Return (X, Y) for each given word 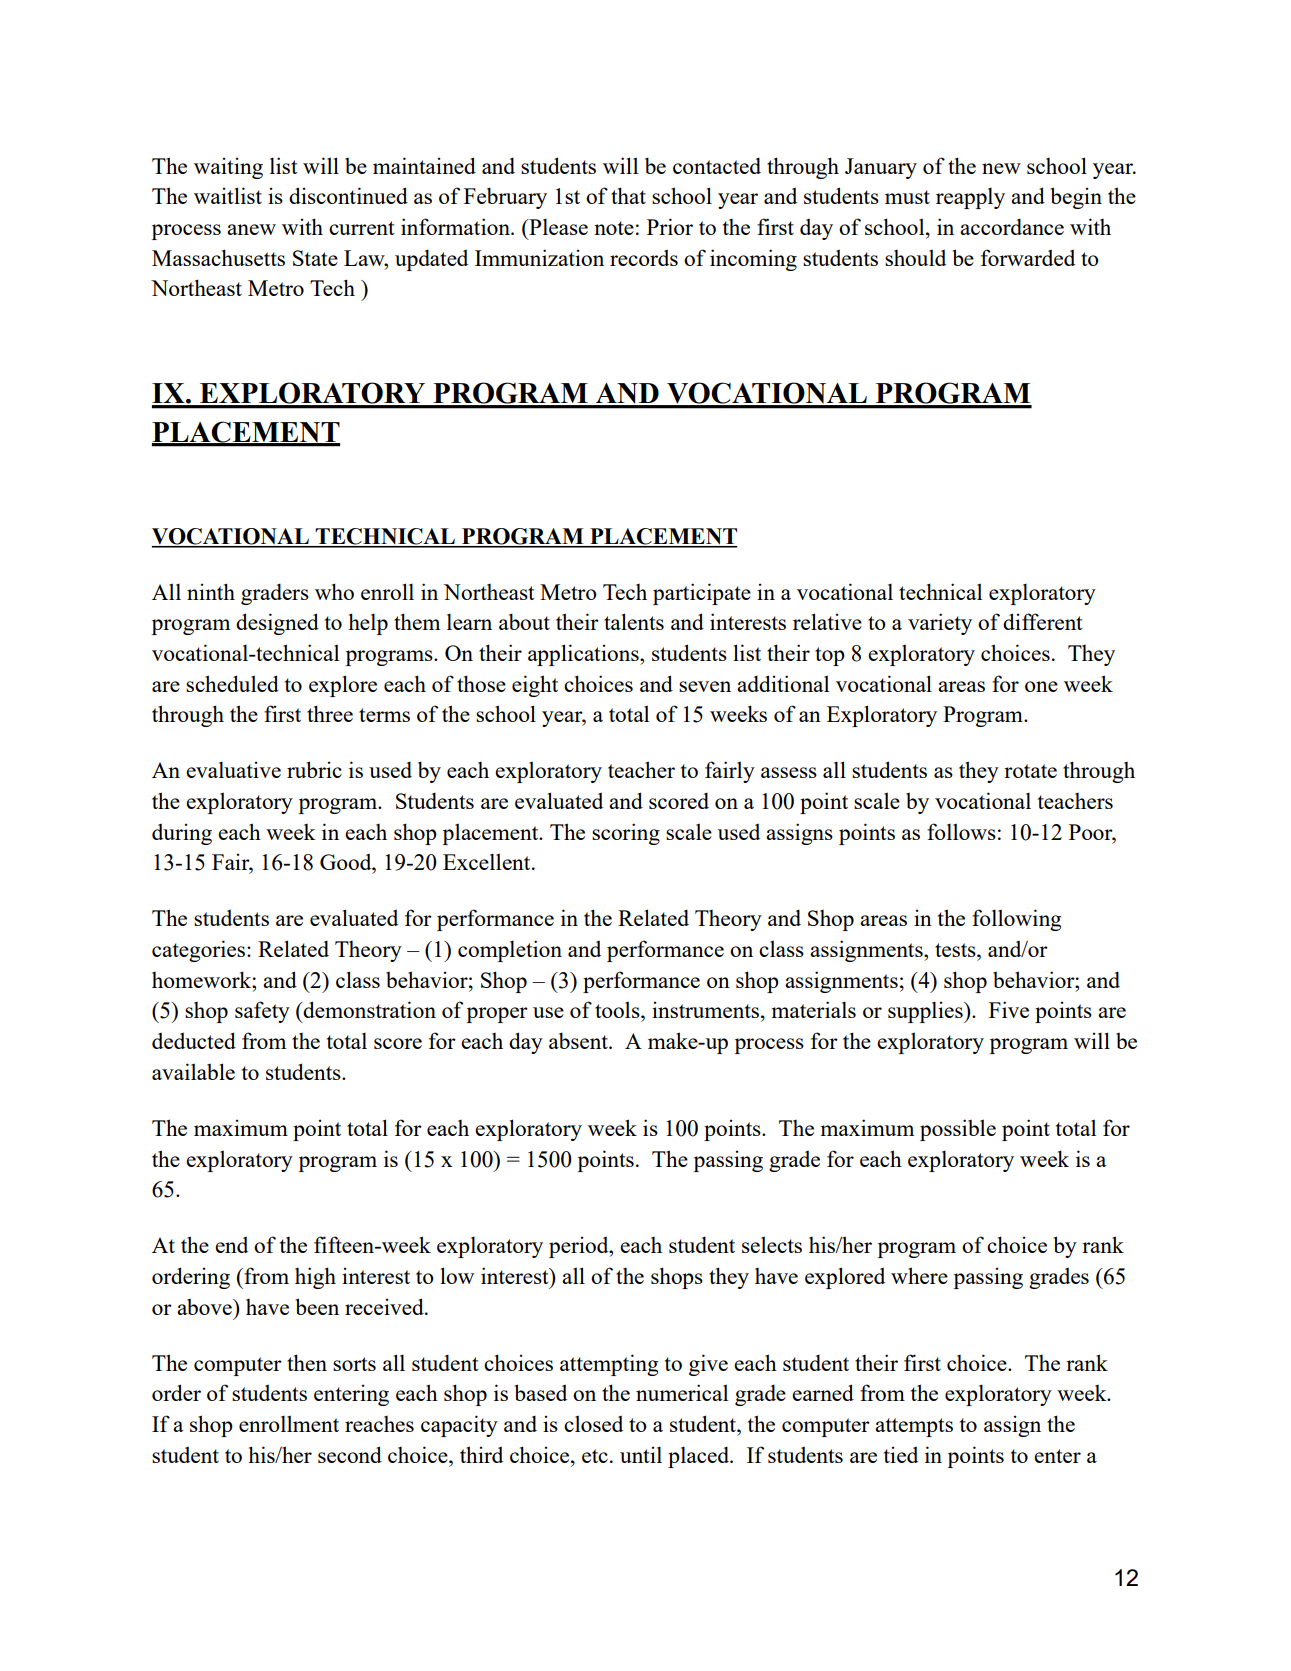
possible (958, 1130)
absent (579, 1040)
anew (251, 229)
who (334, 591)
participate (702, 594)
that (628, 195)
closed (593, 1423)
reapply (970, 198)
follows (961, 831)
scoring (626, 834)
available (193, 1071)
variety (940, 624)
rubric (314, 769)
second (350, 1454)
